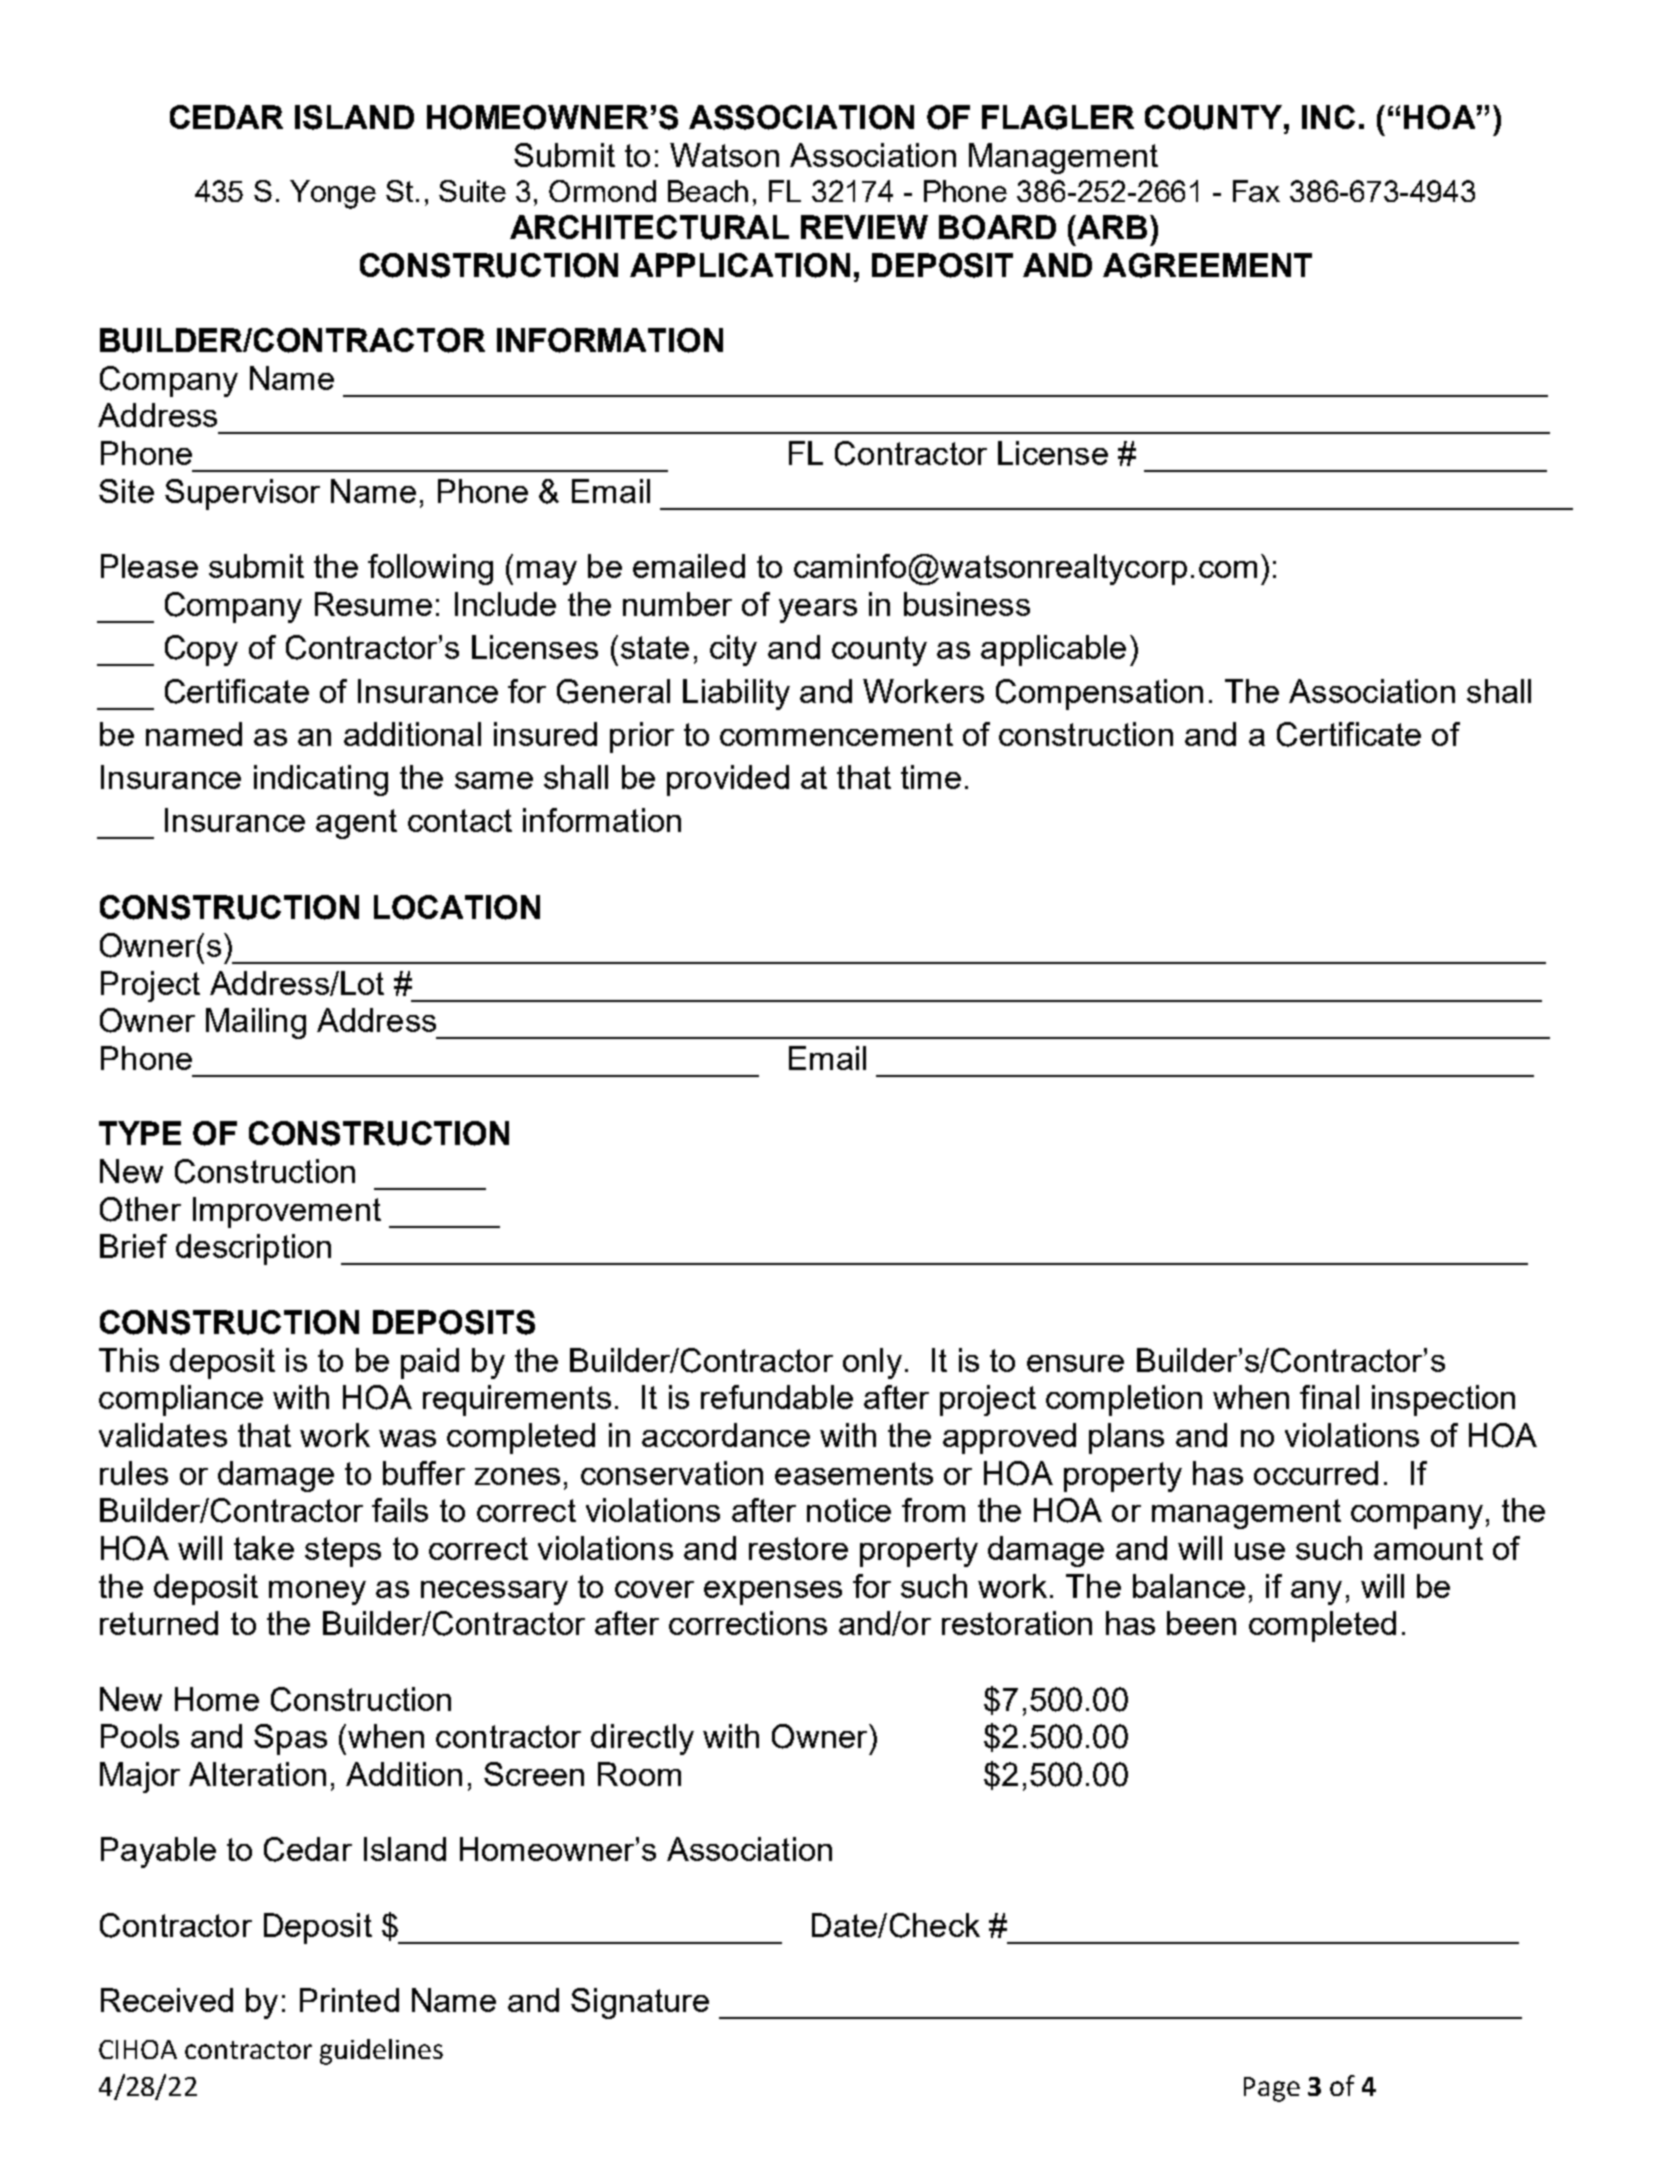 This screenshot has width=1671, height=2163. What do you see at coordinates (256, 1023) in the screenshot?
I see `Mailing` at bounding box center [256, 1023].
